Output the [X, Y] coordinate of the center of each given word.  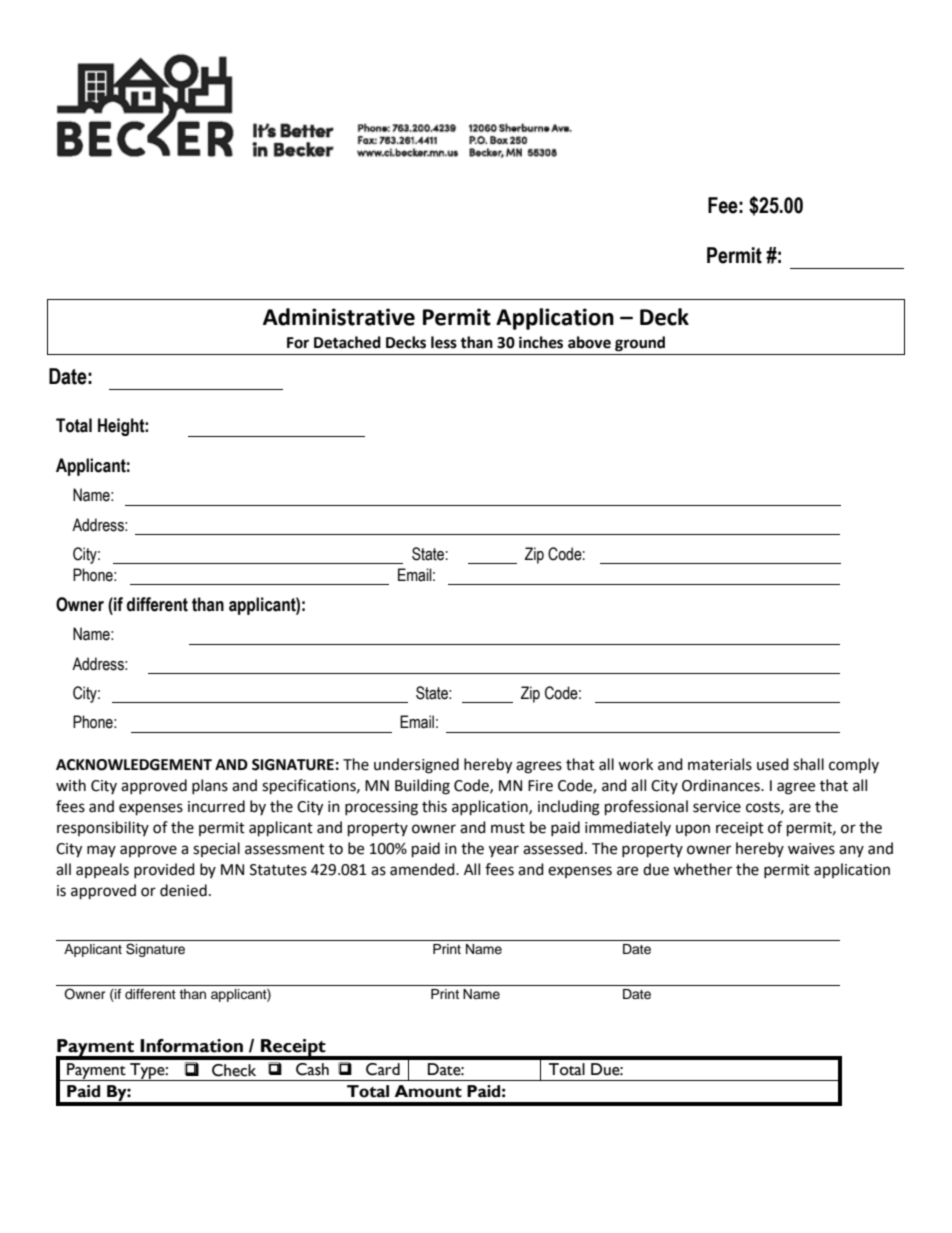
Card [383, 1069]
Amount [428, 1091]
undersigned [416, 766]
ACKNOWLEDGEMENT [134, 765]
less [444, 342]
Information [191, 1046]
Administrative [339, 317]
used [773, 764]
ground [640, 344]
